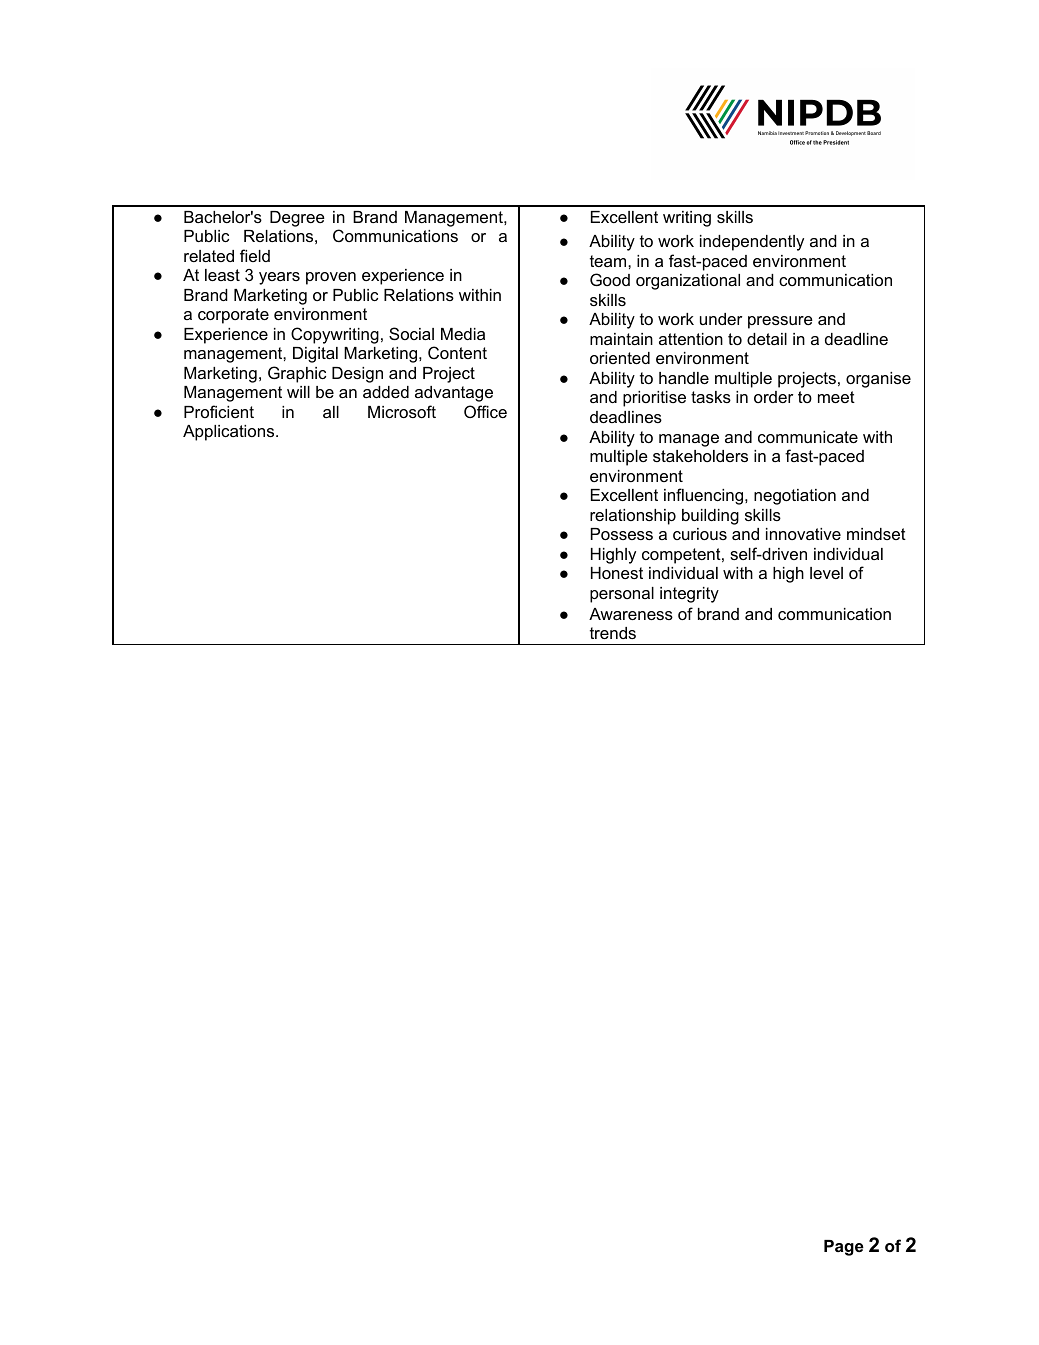  Describe the element at coordinates (631, 614) in the page. I see `Awareness` at that location.
